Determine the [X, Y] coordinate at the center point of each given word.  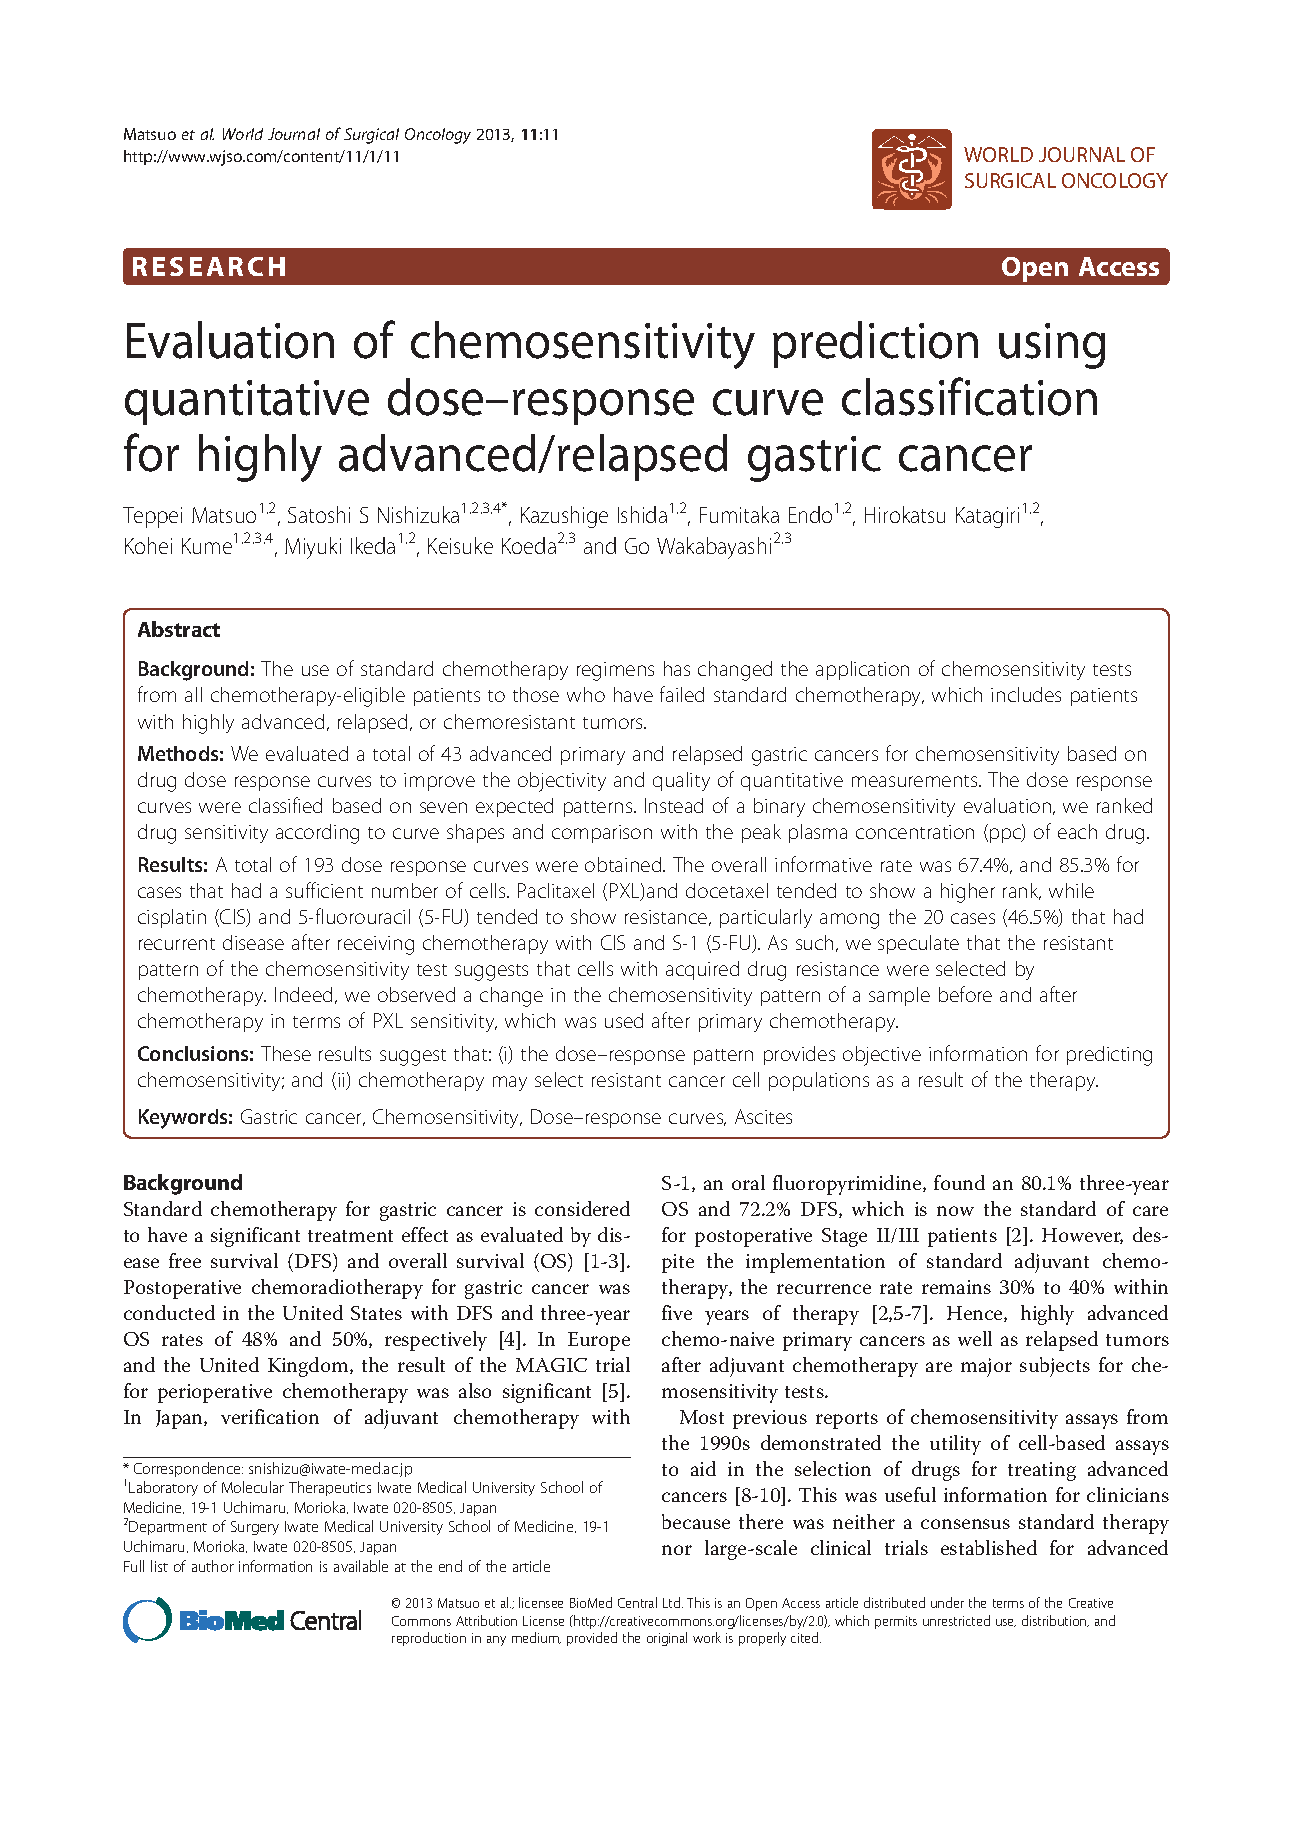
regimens [615, 671]
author [213, 1566]
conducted [169, 1312]
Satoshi [319, 514]
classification [969, 396]
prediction [875, 344]
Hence [976, 1314]
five [677, 1312]
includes [1026, 694]
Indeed [303, 994]
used [624, 1020]
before [965, 994]
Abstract [179, 629]
